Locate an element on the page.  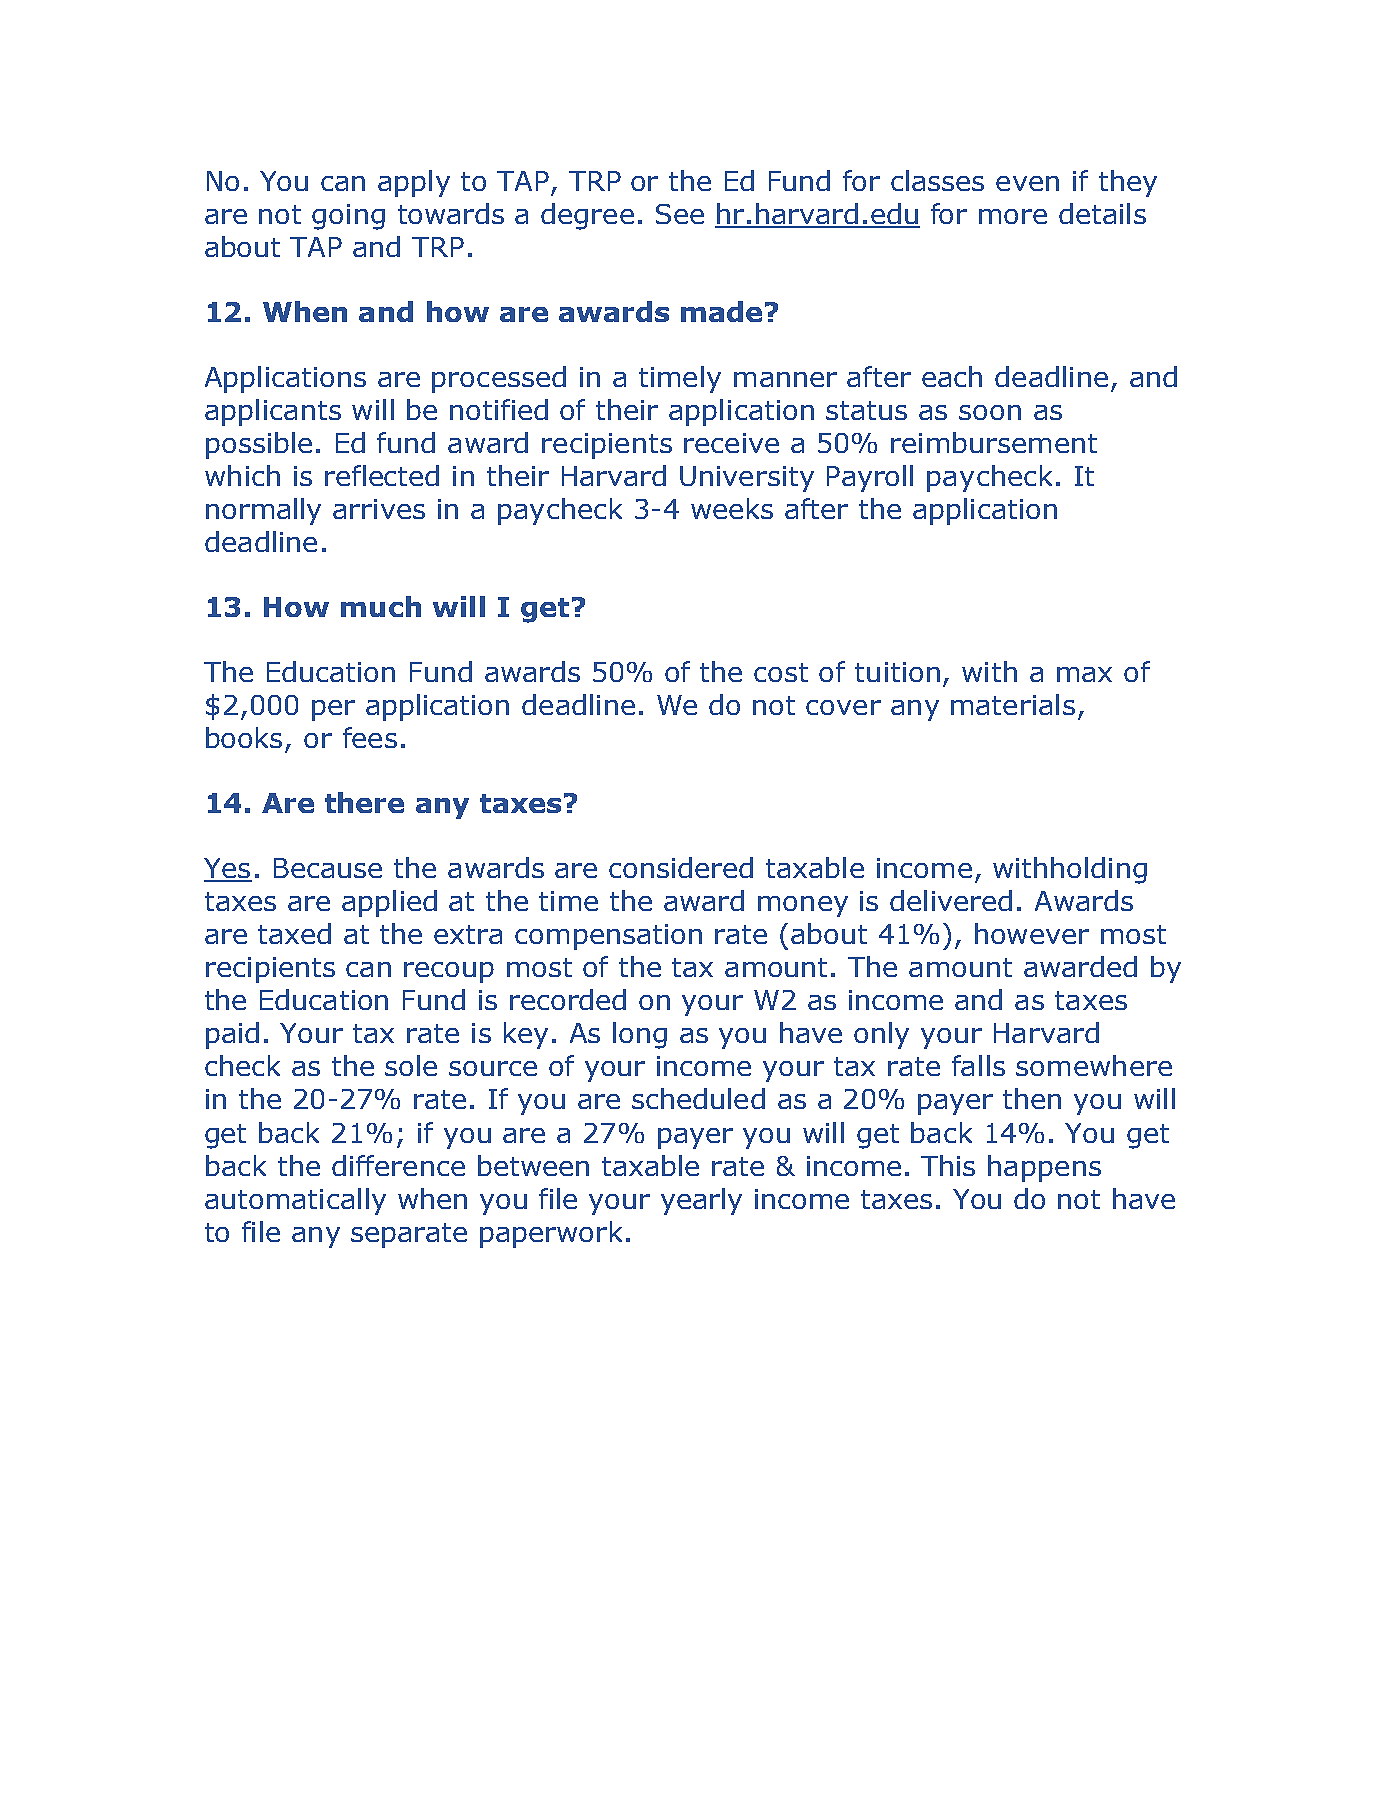
automatically is located at coordinates (295, 1201).
